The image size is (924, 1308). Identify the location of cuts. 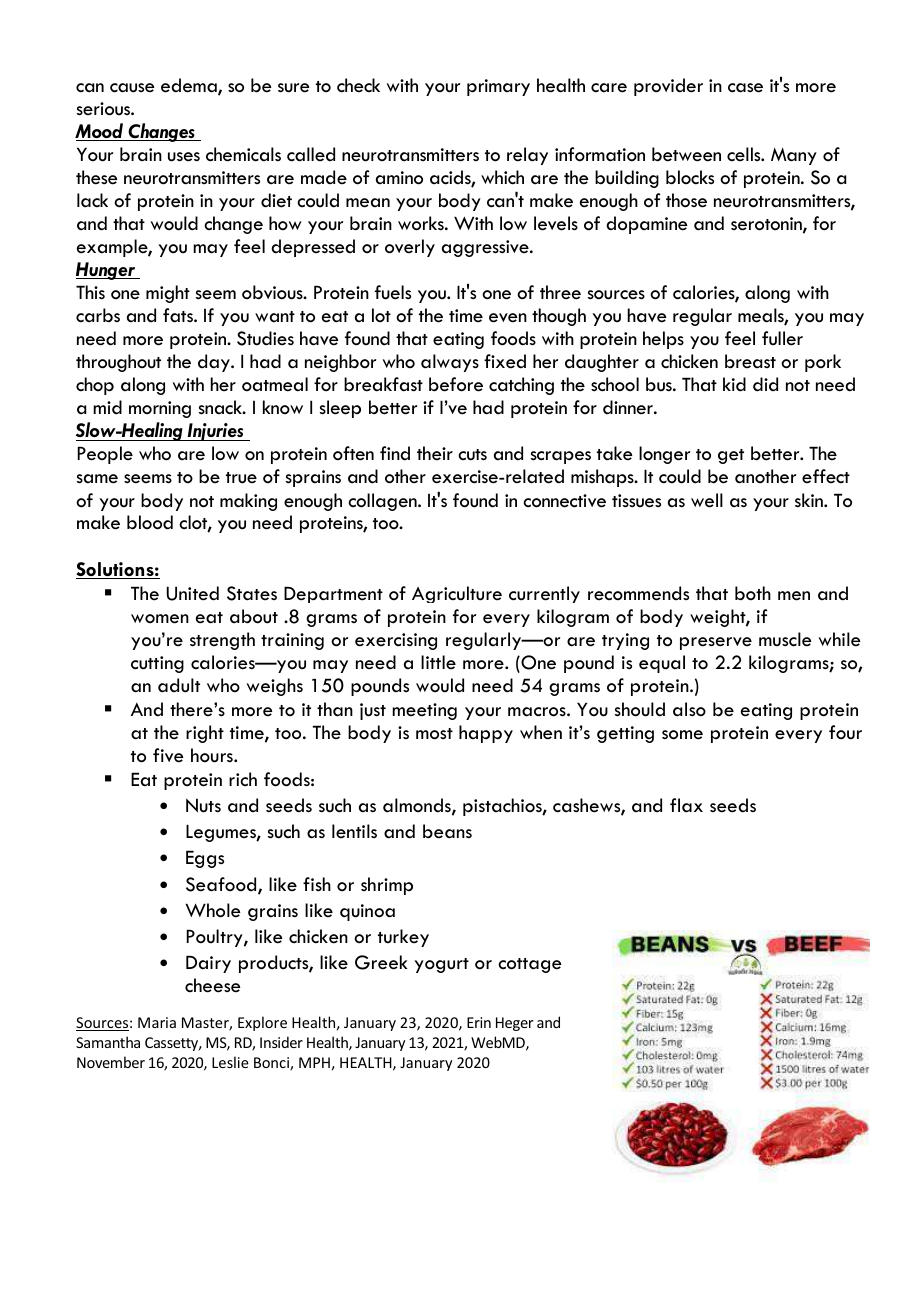
(472, 455).
